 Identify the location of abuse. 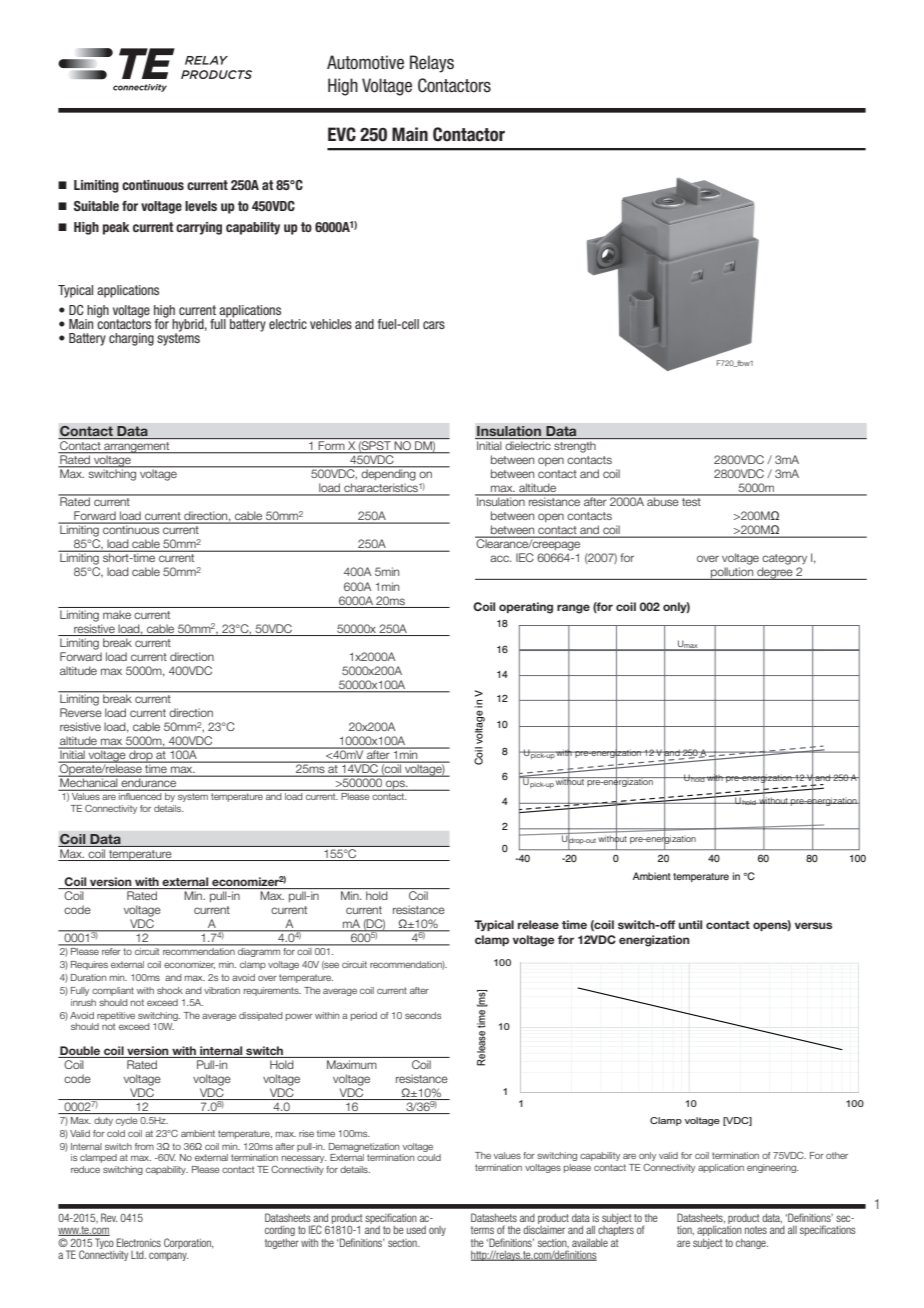
(663, 500).
